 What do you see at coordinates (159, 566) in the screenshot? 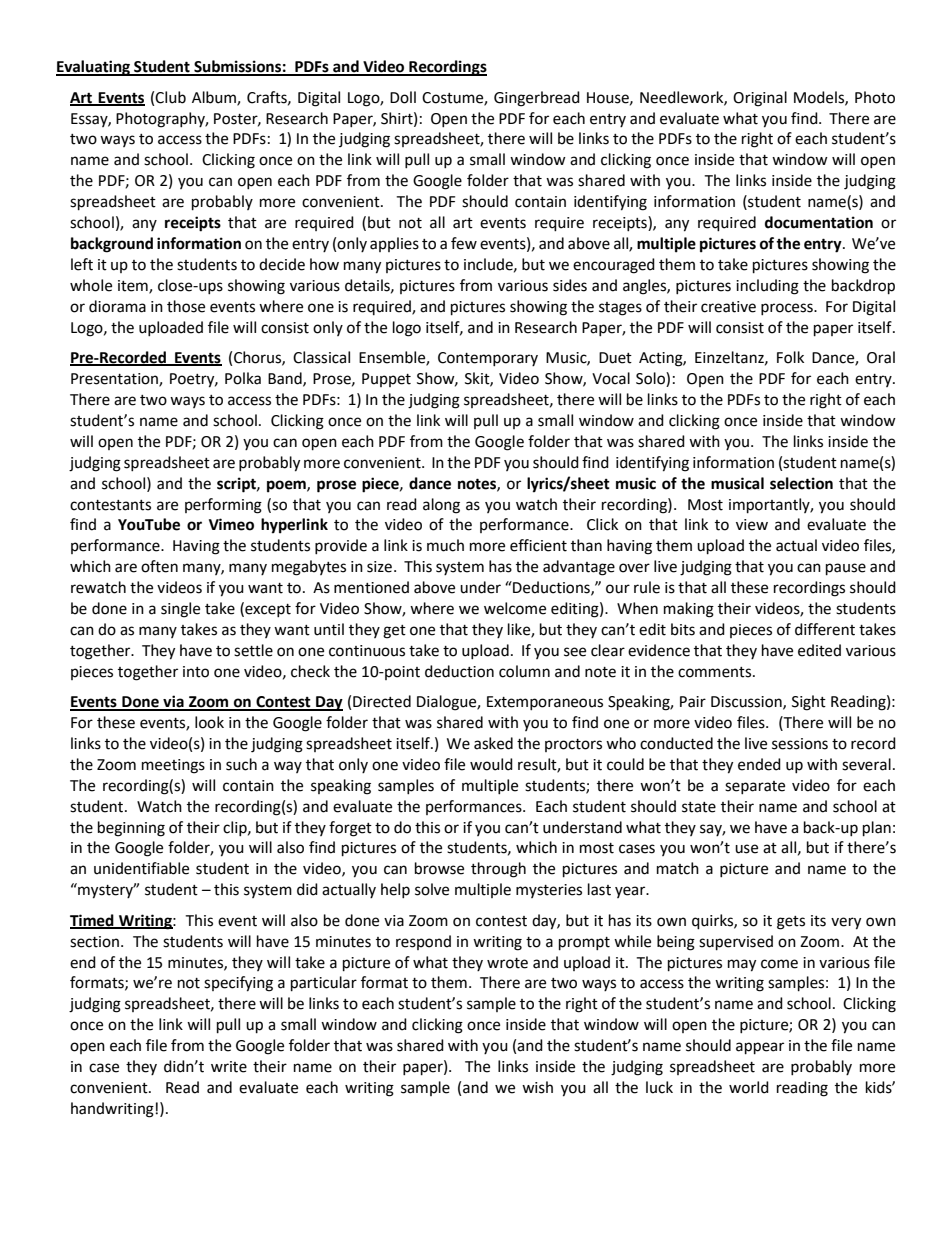
I see `often` at bounding box center [159, 566].
